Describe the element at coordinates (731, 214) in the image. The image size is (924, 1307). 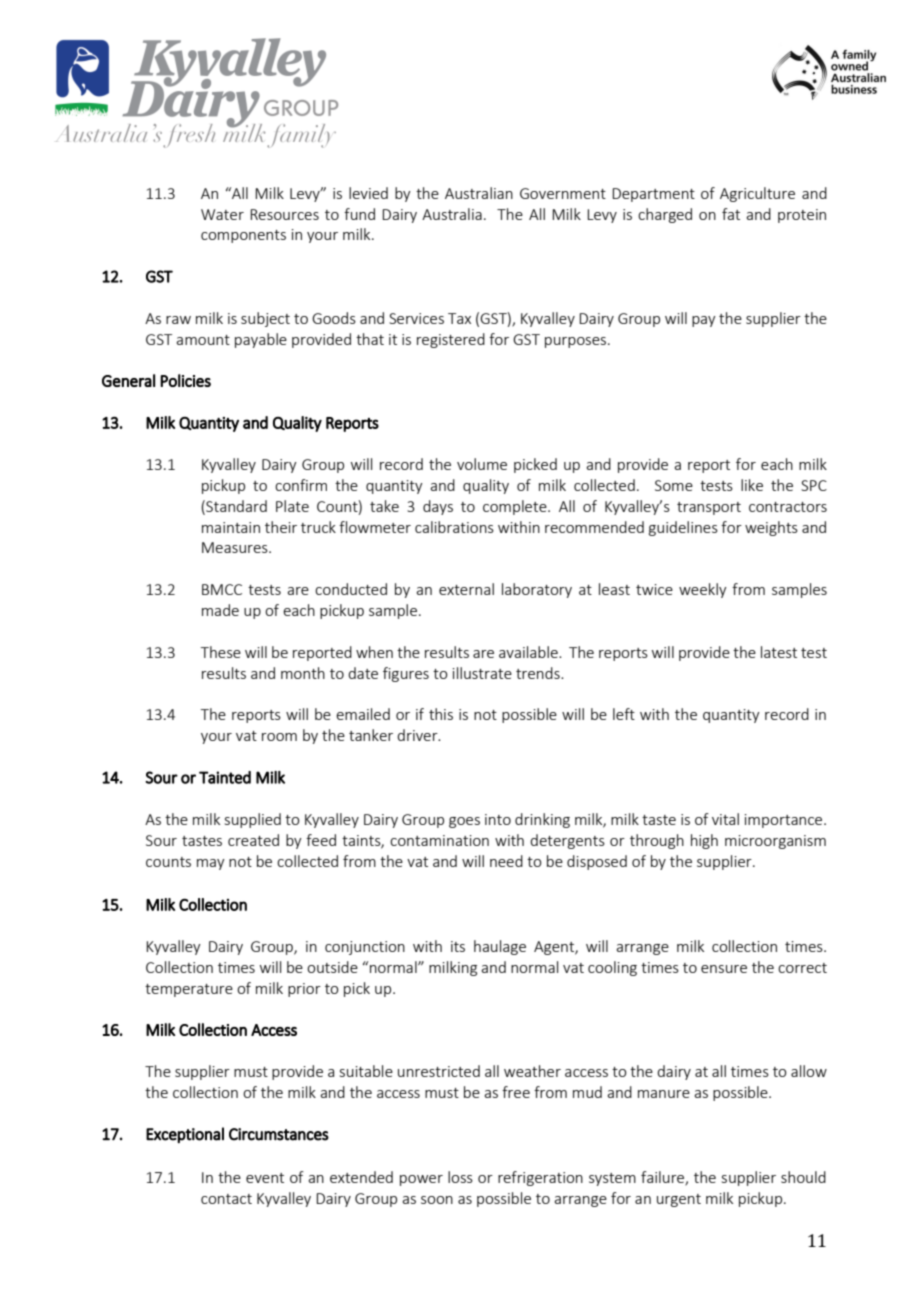
I see `fat` at that location.
